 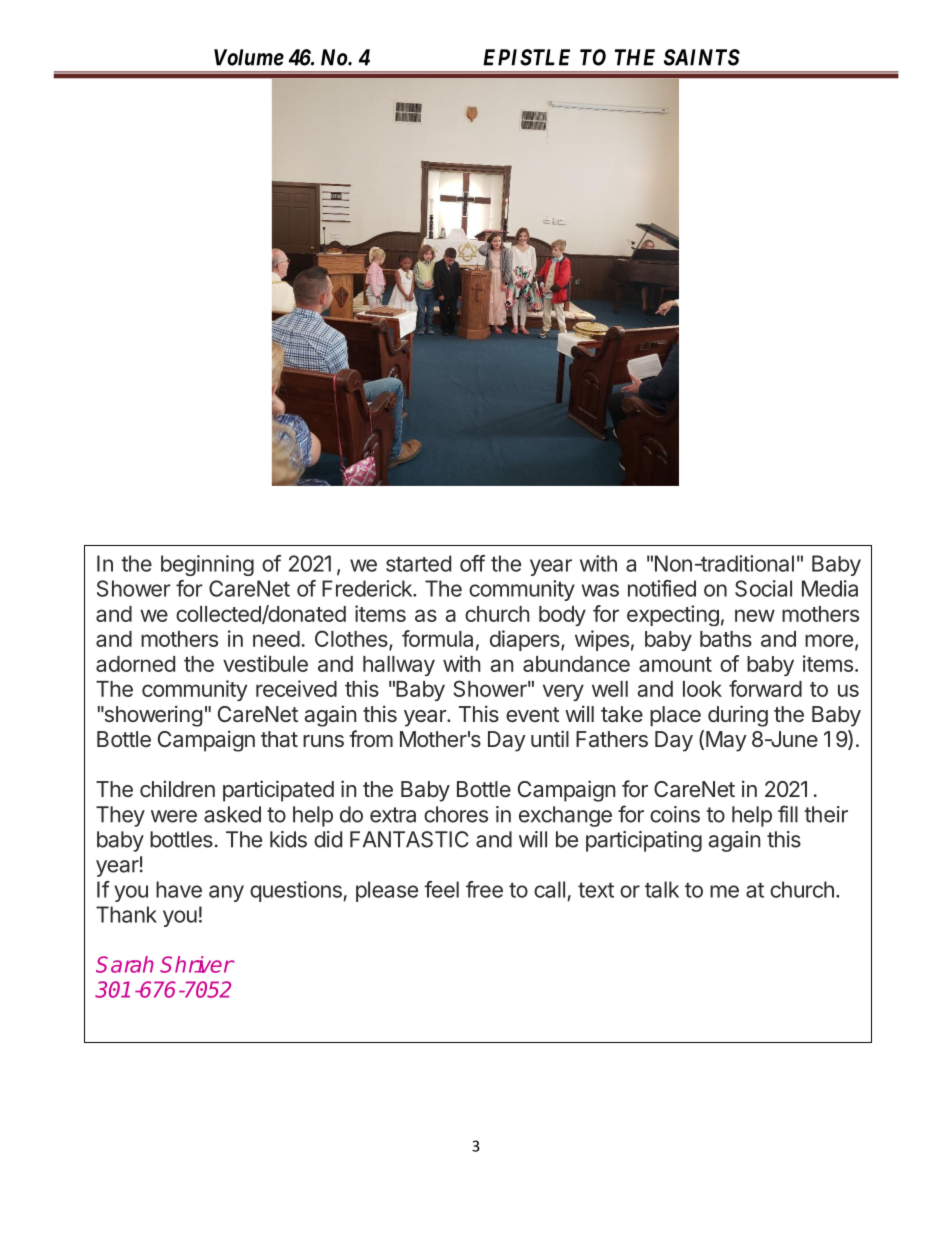 I want to click on EPISTLE, so click(x=526, y=57).
